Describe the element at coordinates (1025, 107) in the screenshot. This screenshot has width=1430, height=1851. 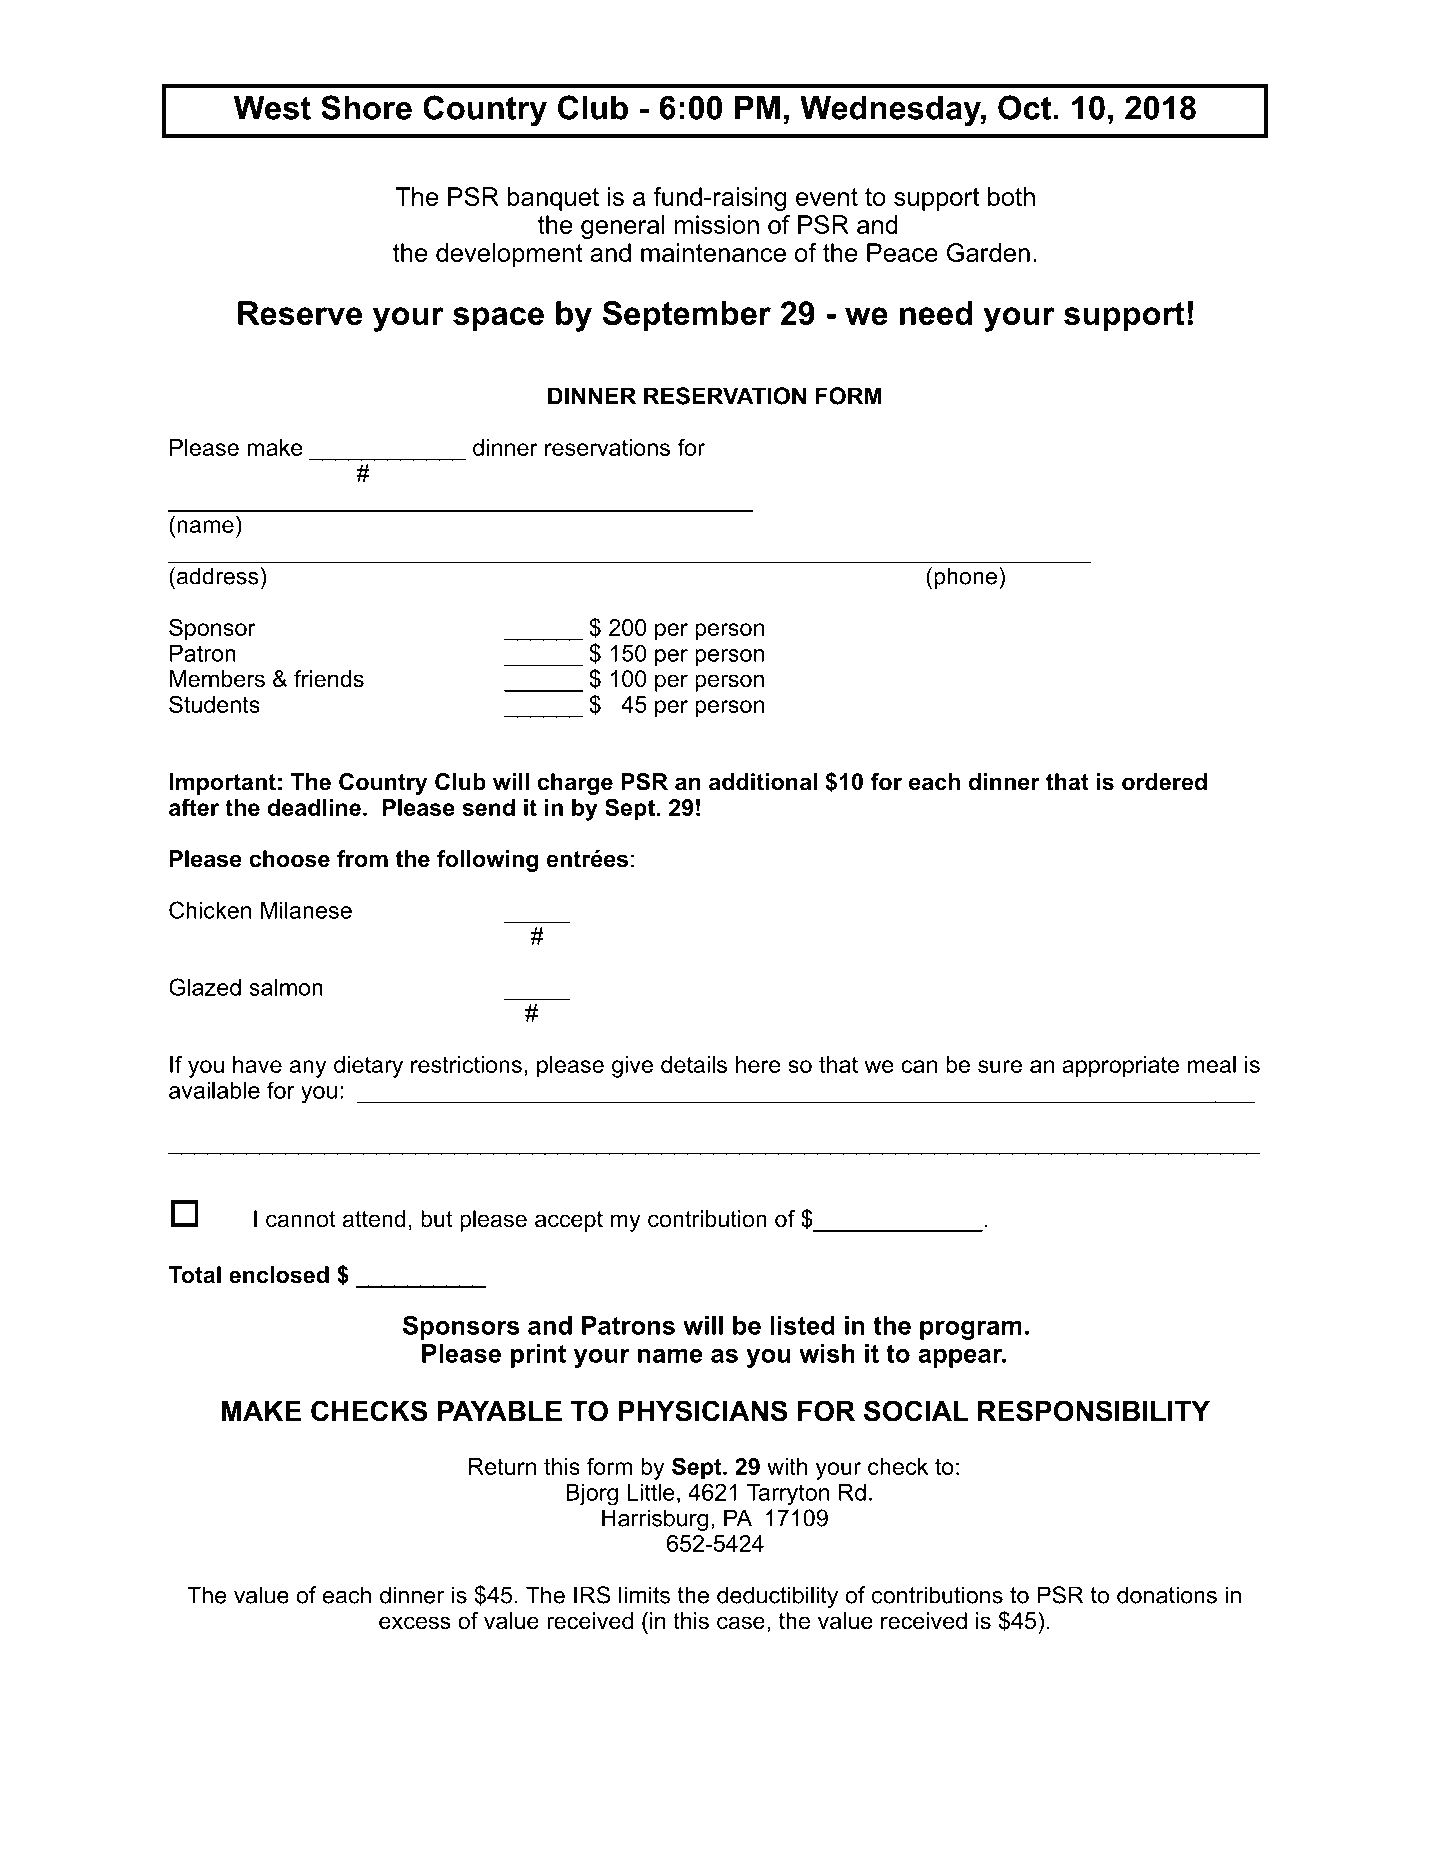
I see `Oct` at that location.
